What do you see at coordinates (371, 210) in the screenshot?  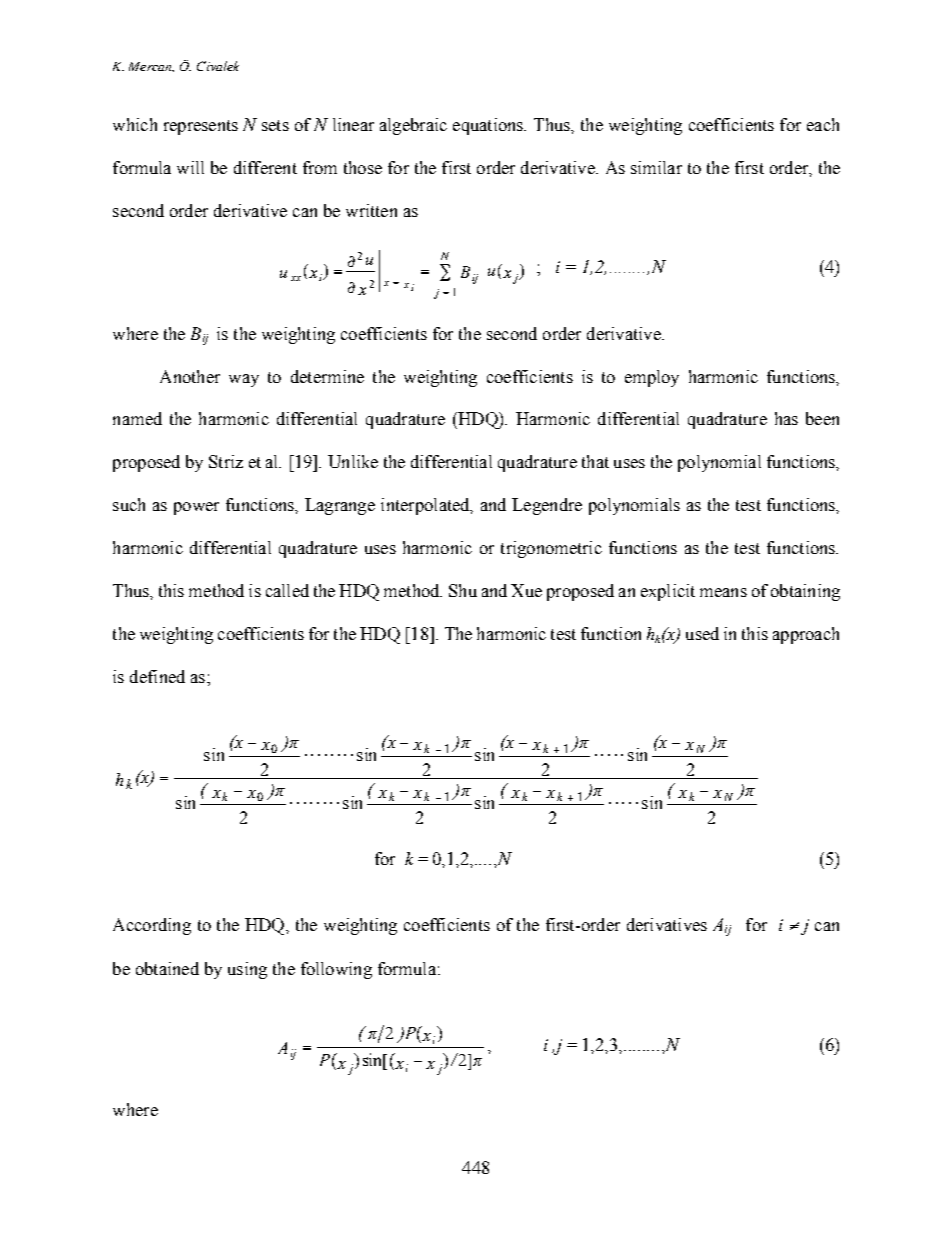 I see `written` at bounding box center [371, 210].
